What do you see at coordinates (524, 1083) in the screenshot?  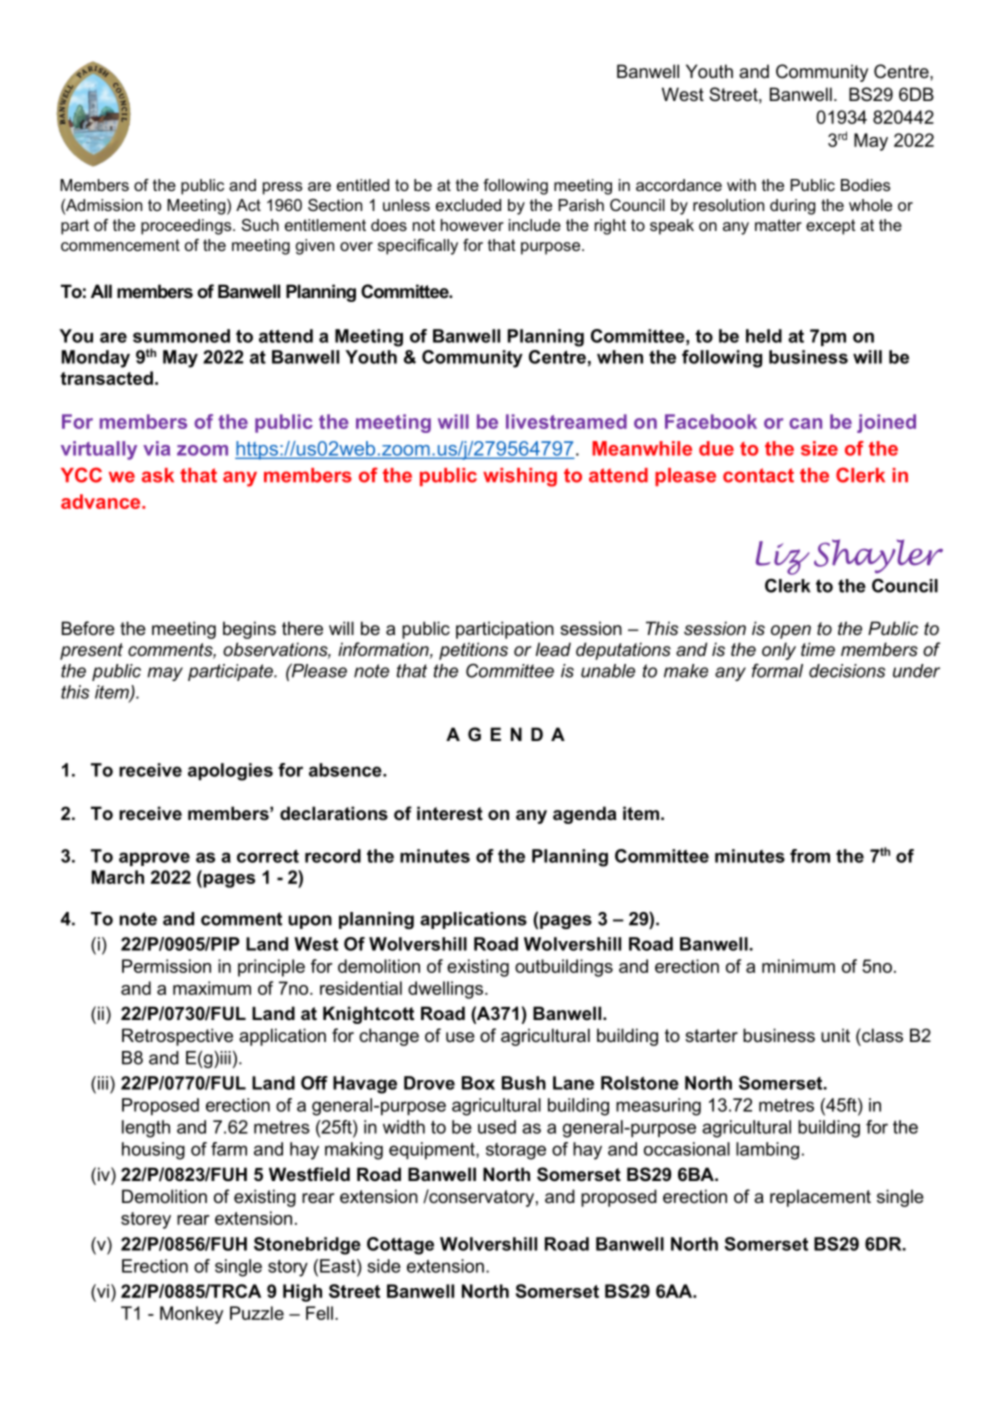 I see `Bush` at bounding box center [524, 1083].
